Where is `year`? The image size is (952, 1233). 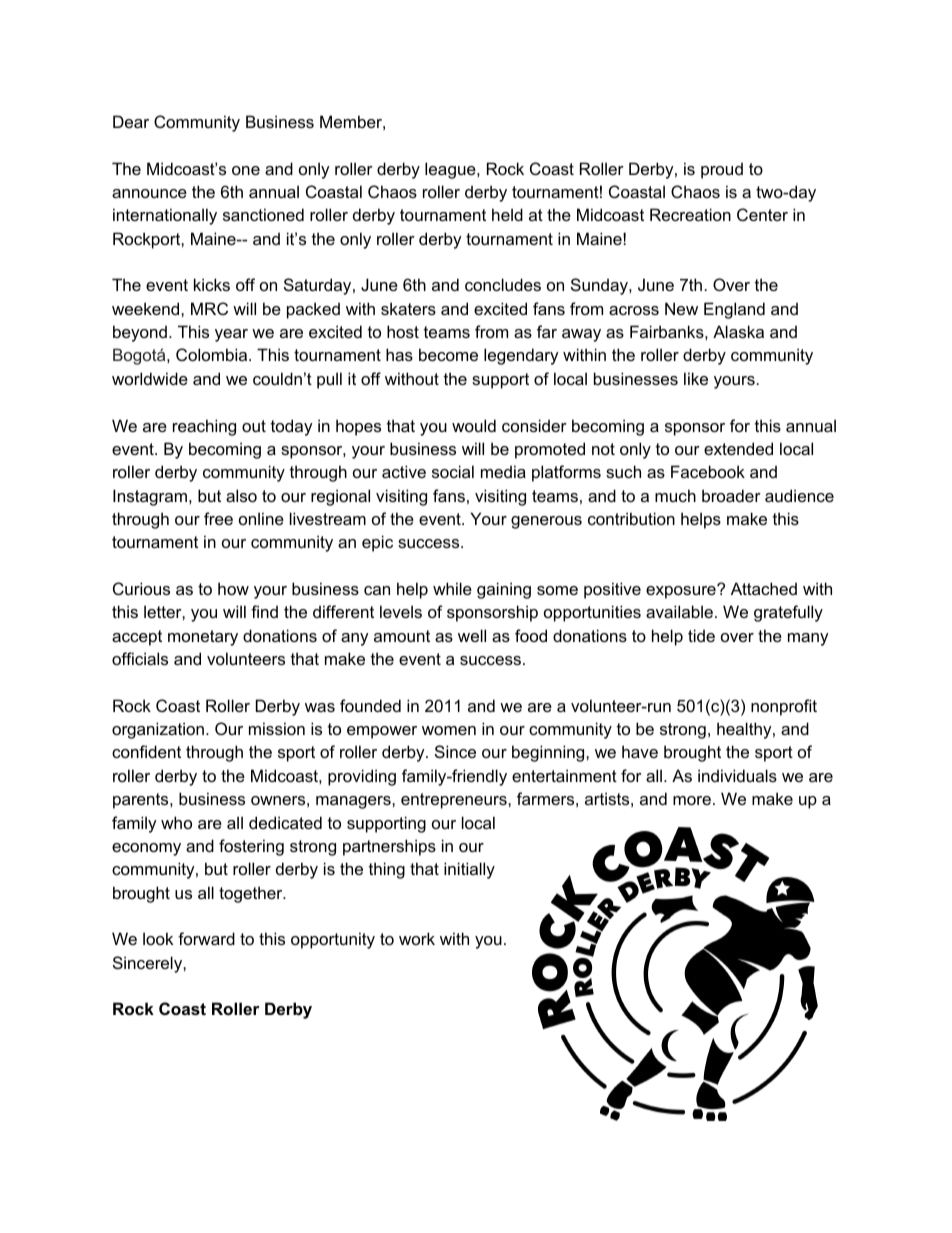
year is located at coordinates (231, 335).
